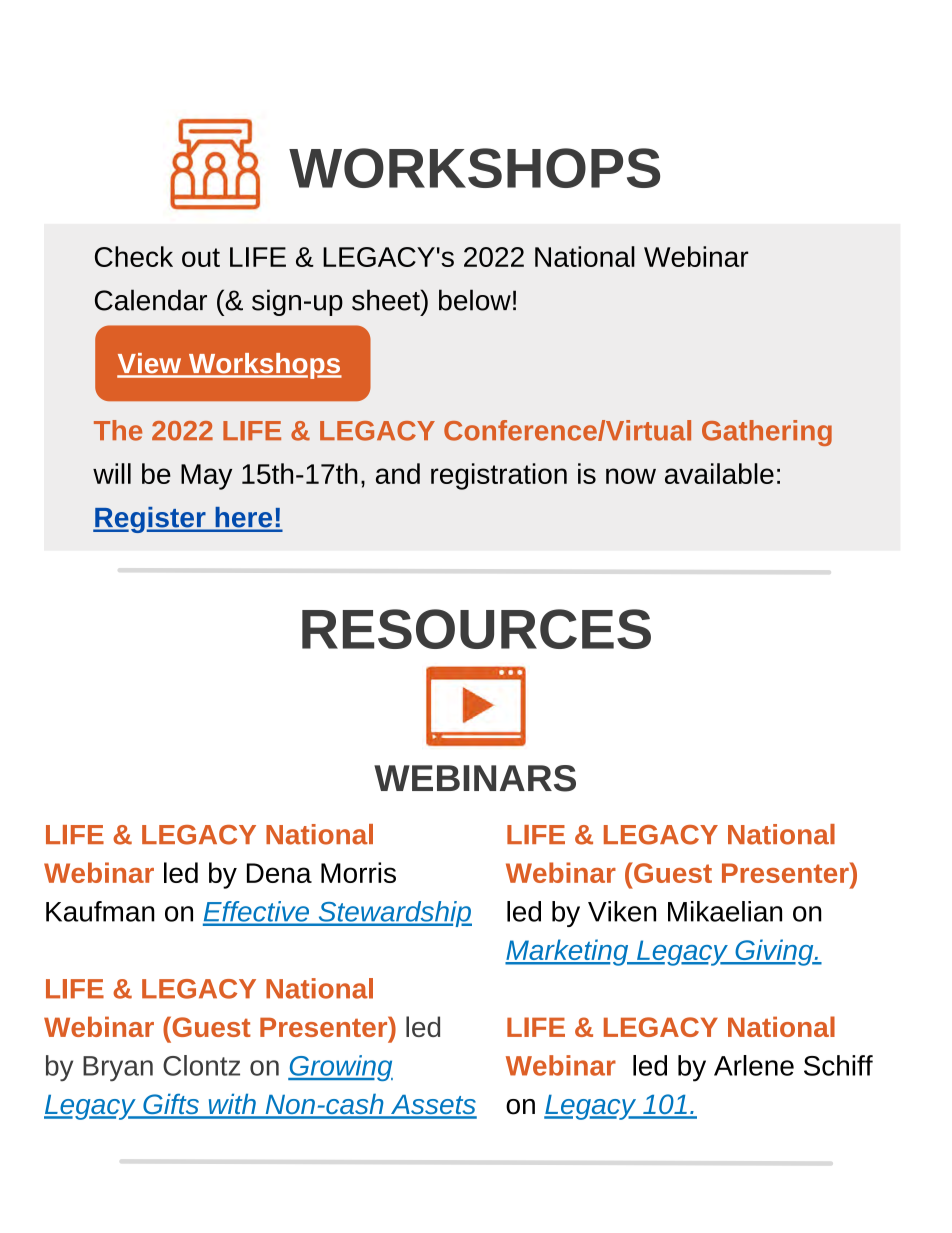 This document has width=952, height=1233. What do you see at coordinates (340, 1068) in the document?
I see `Growing` at bounding box center [340, 1068].
